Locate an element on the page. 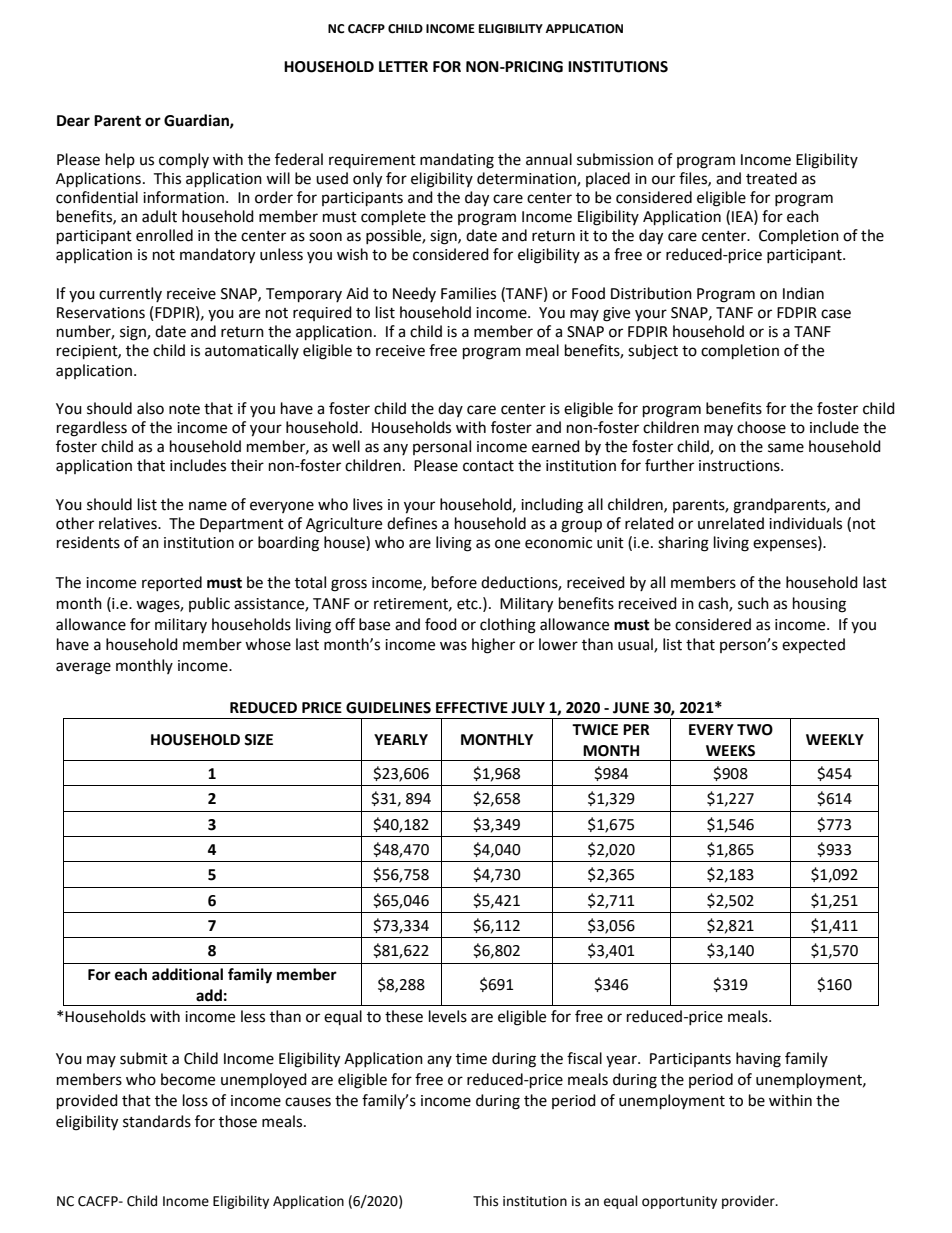 This document has width=952, height=1233. time is located at coordinates (471, 1059).
